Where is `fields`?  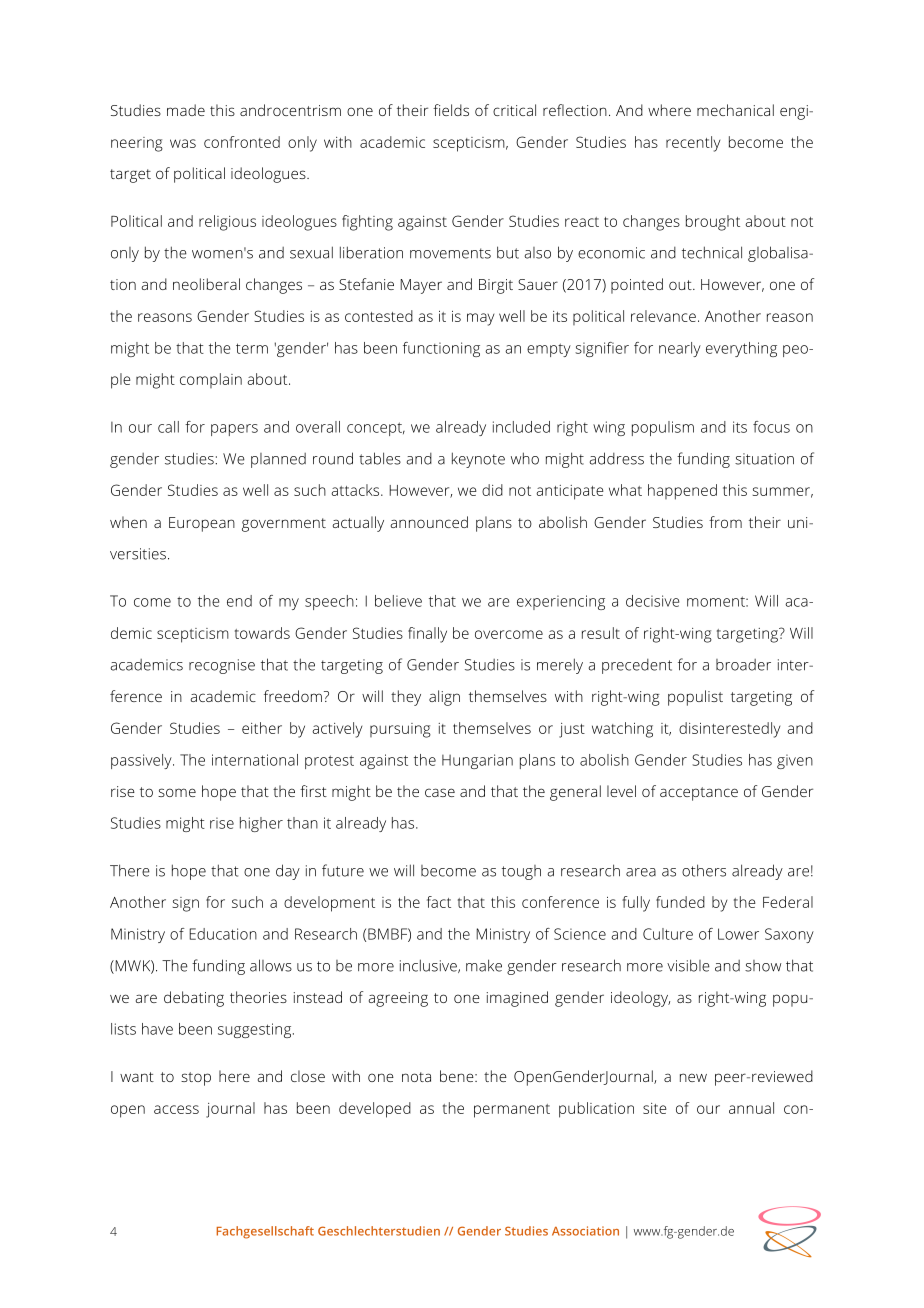 fields is located at coordinates (451, 110).
